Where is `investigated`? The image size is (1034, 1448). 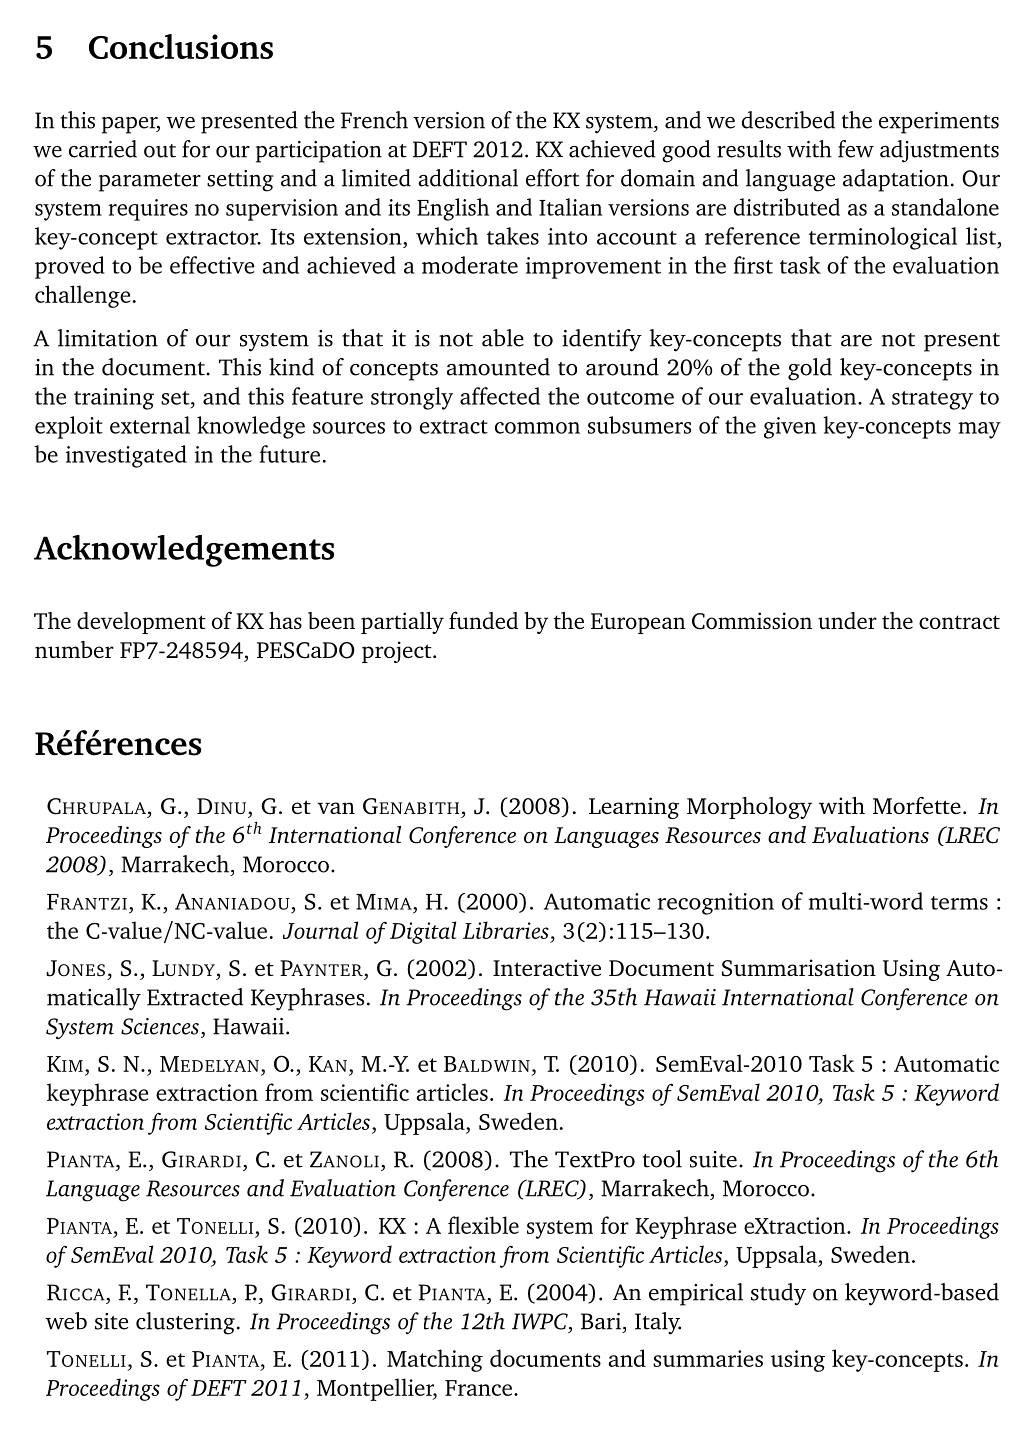 investigated is located at coordinates (126, 456).
